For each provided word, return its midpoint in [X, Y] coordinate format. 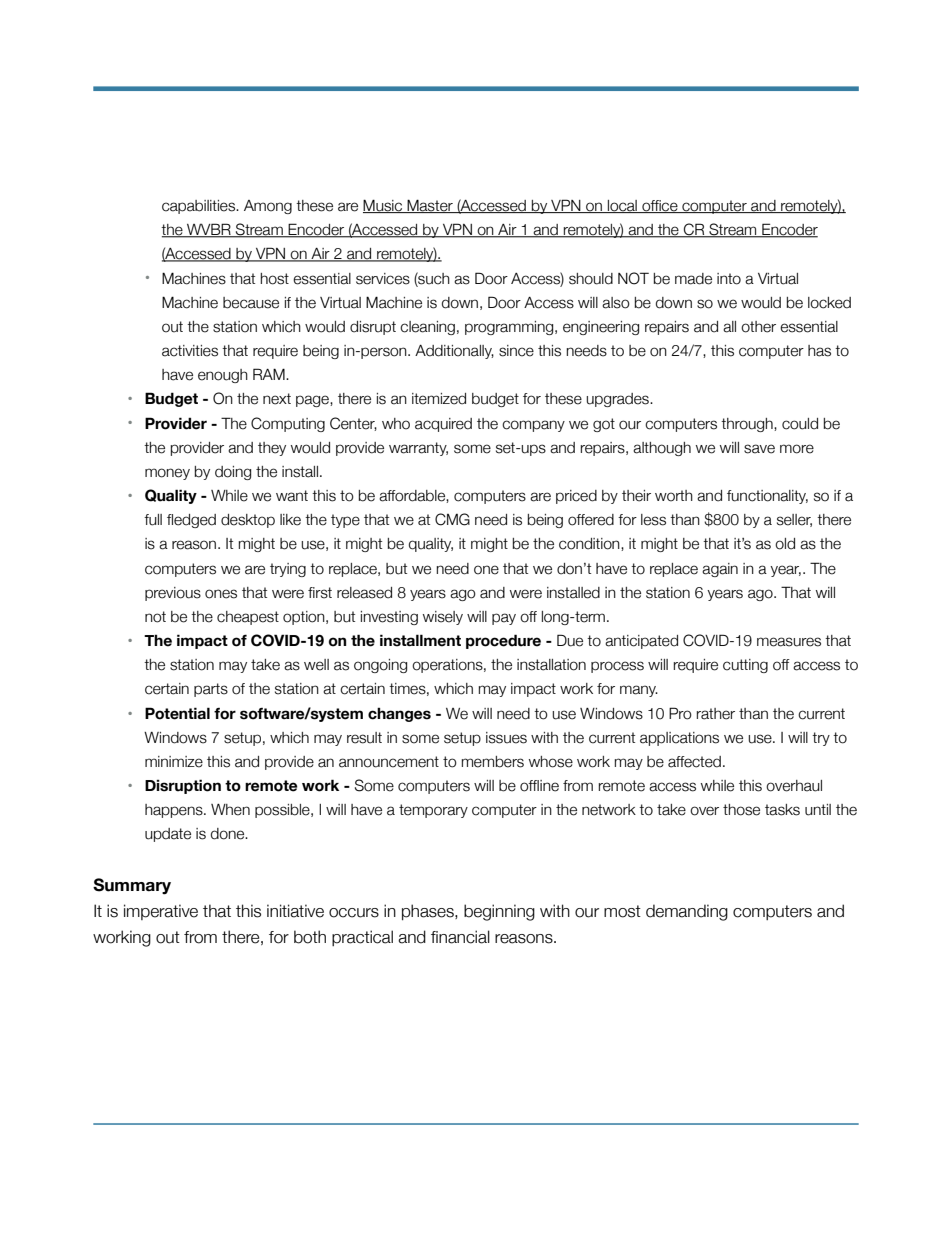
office [660, 206]
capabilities [200, 207]
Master [430, 206]
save [759, 449]
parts [211, 690]
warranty [418, 449]
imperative [161, 912]
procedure [503, 641]
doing [233, 473]
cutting [745, 666]
